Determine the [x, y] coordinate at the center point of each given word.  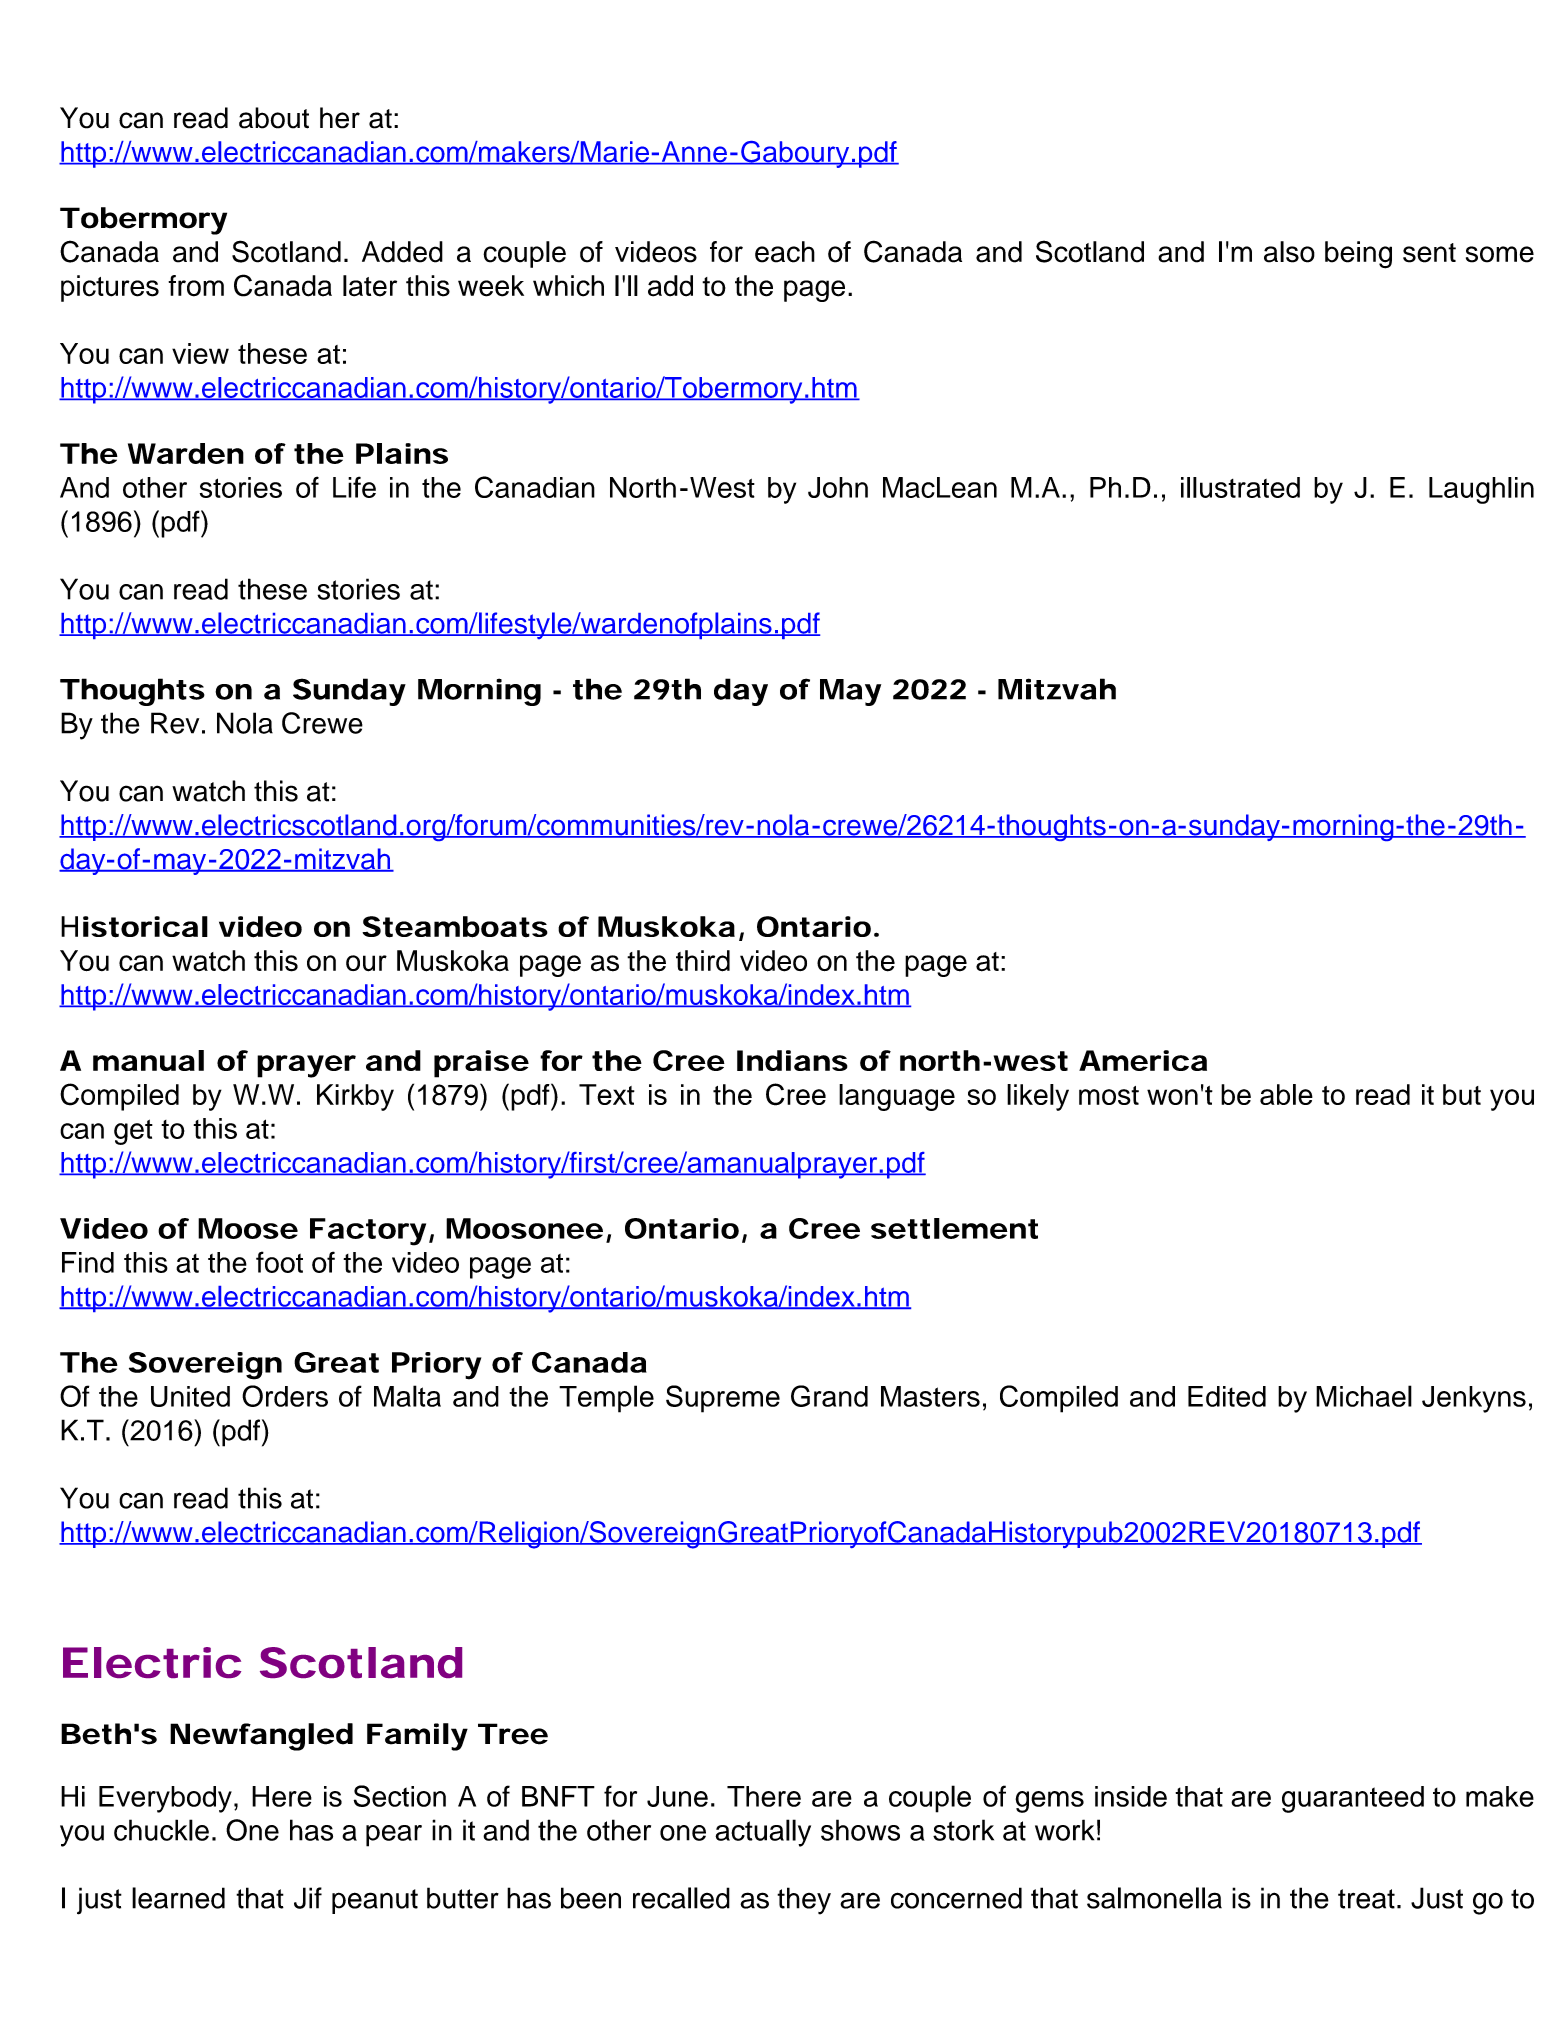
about [274, 118]
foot [279, 1262]
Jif [308, 1898]
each [785, 252]
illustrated [1240, 487]
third [703, 961]
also [1289, 252]
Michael [1364, 1396]
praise [481, 1064]
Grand [829, 1396]
